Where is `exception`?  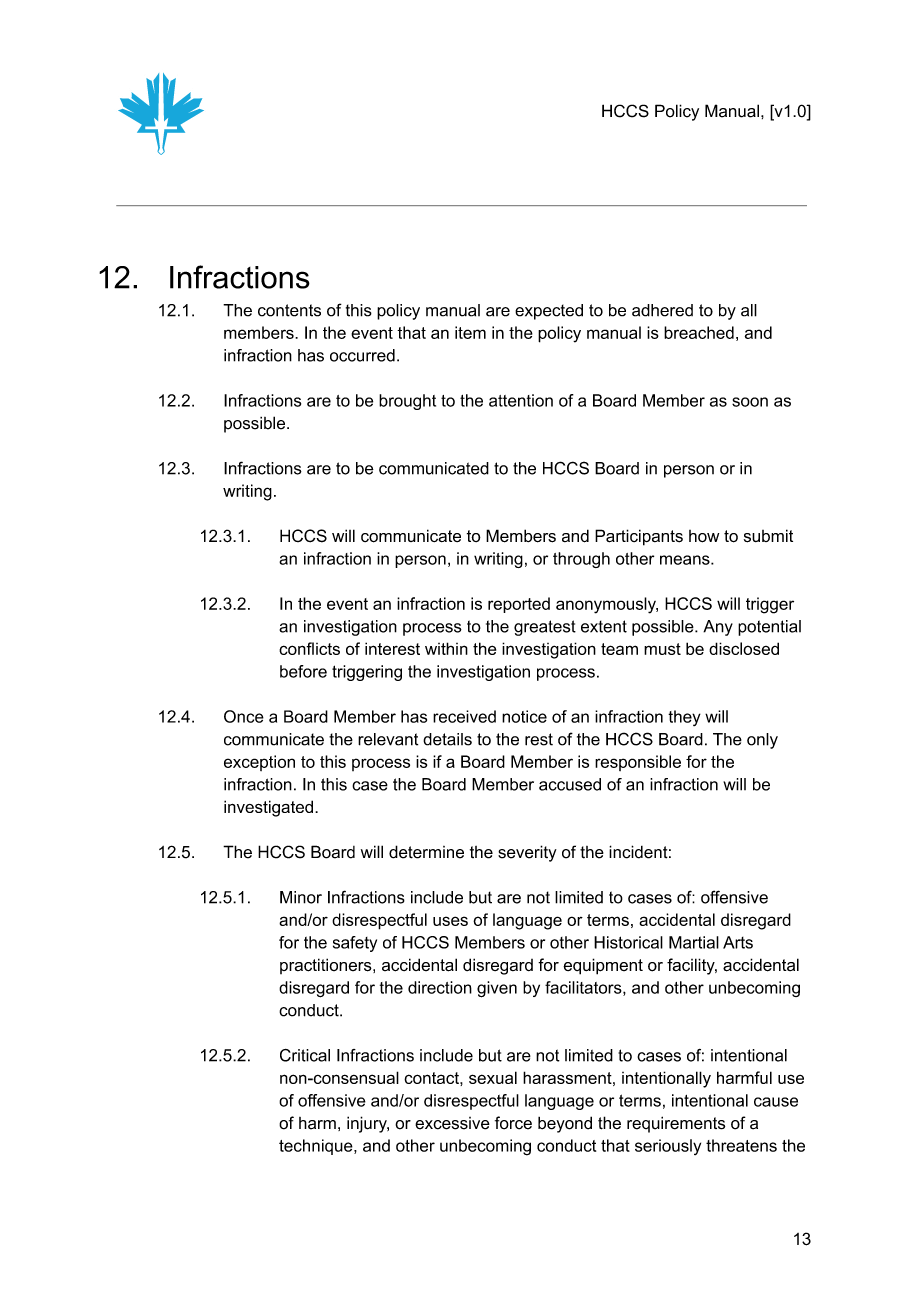 exception is located at coordinates (259, 763).
